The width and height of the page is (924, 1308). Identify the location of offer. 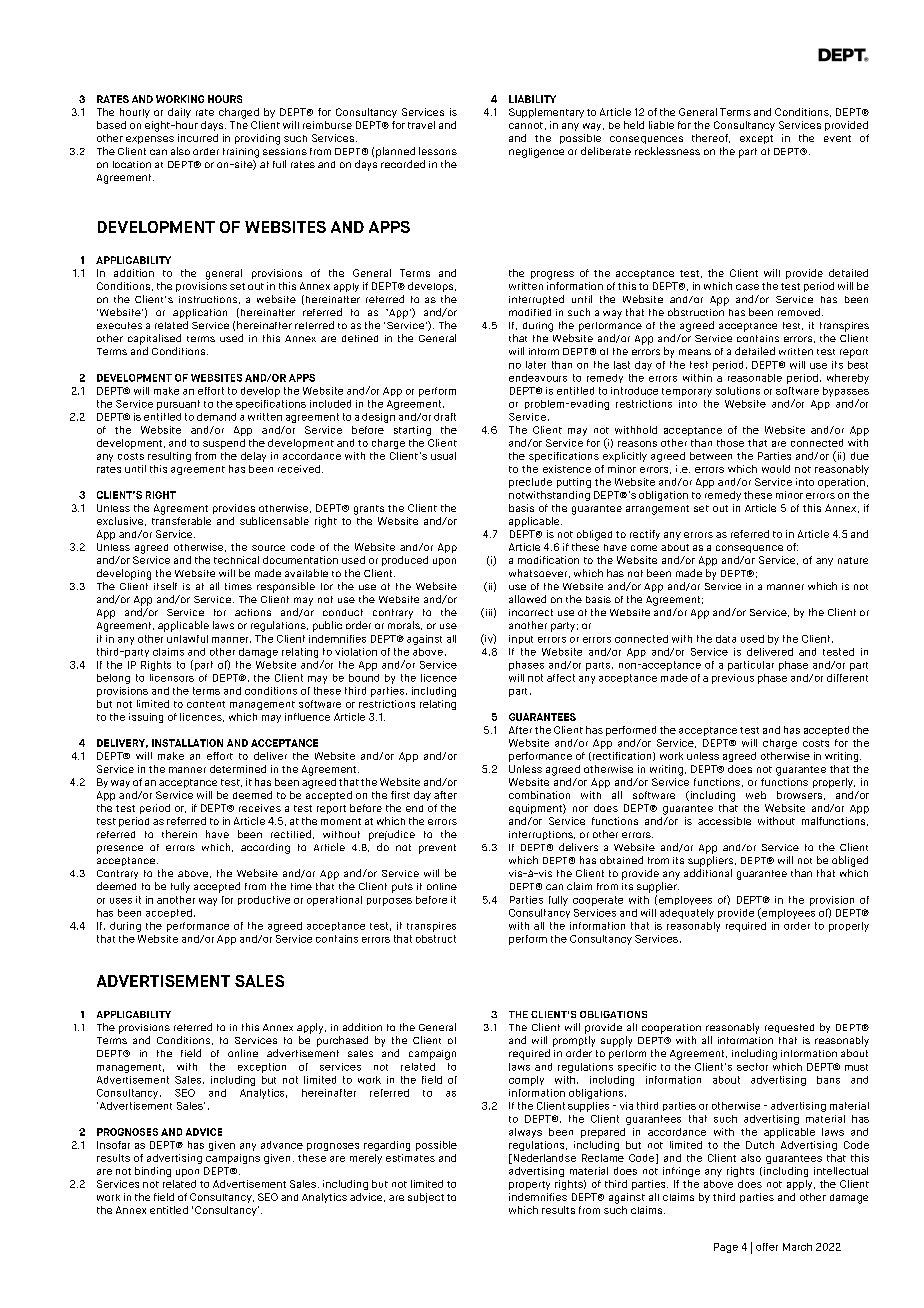
(767, 1247).
